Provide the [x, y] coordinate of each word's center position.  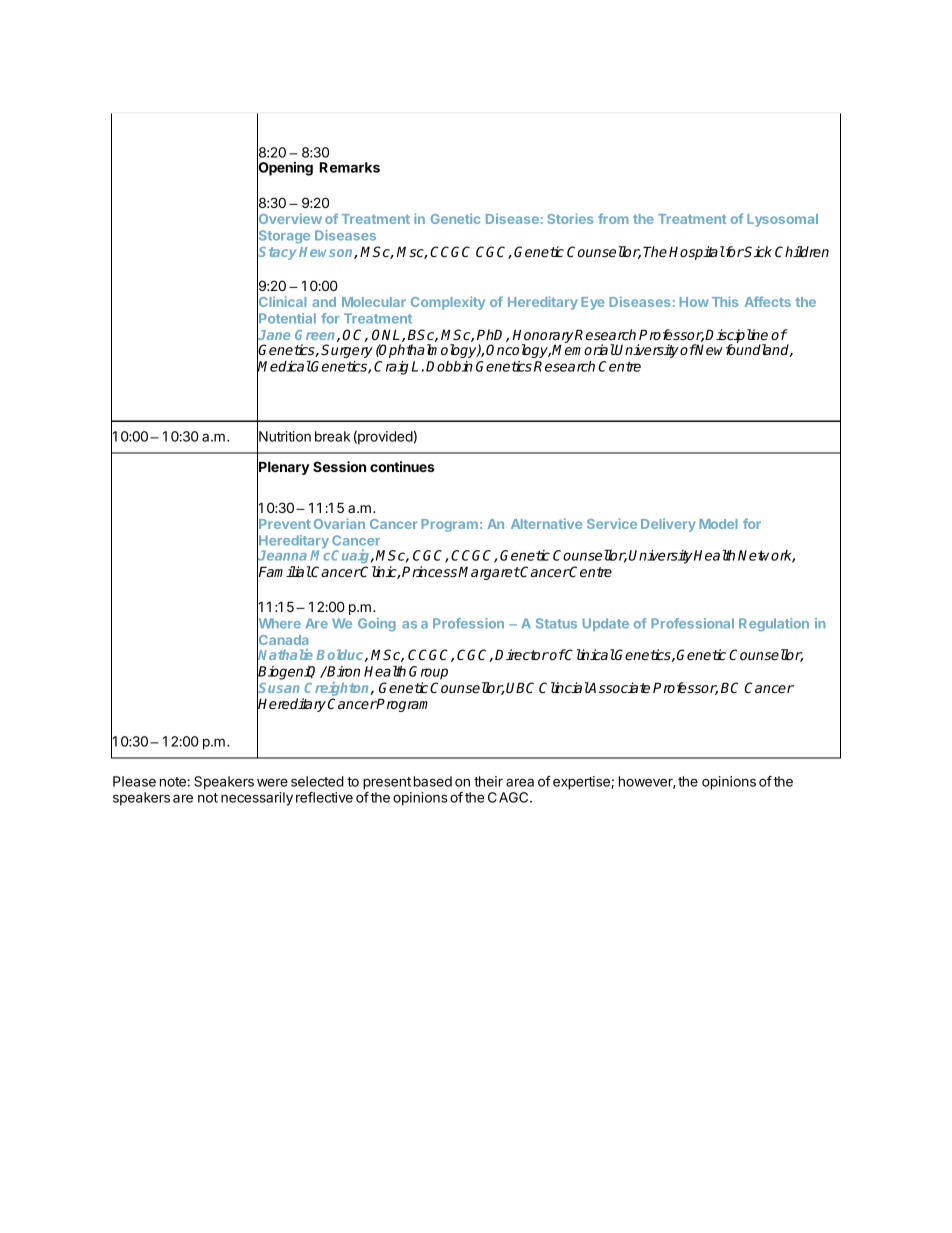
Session [339, 466]
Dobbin [449, 366]
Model [718, 524]
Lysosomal [782, 220]
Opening [285, 169]
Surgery [347, 351]
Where [279, 623]
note [174, 782]
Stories [570, 218]
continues [402, 466]
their [488, 781]
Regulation [774, 624]
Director [522, 654]
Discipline [736, 337]
